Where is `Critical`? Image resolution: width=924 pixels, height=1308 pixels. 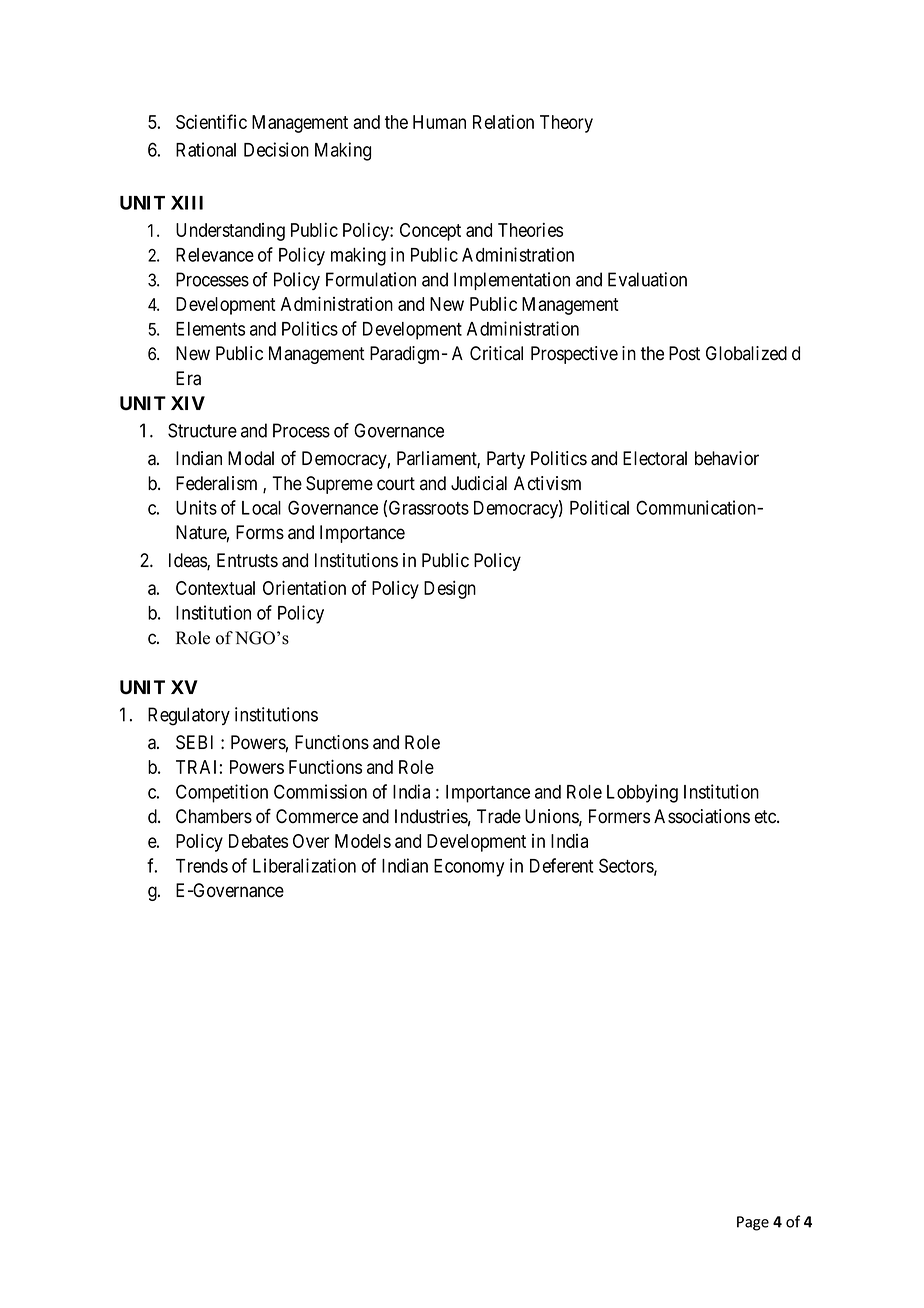
Critical is located at coordinates (496, 353).
